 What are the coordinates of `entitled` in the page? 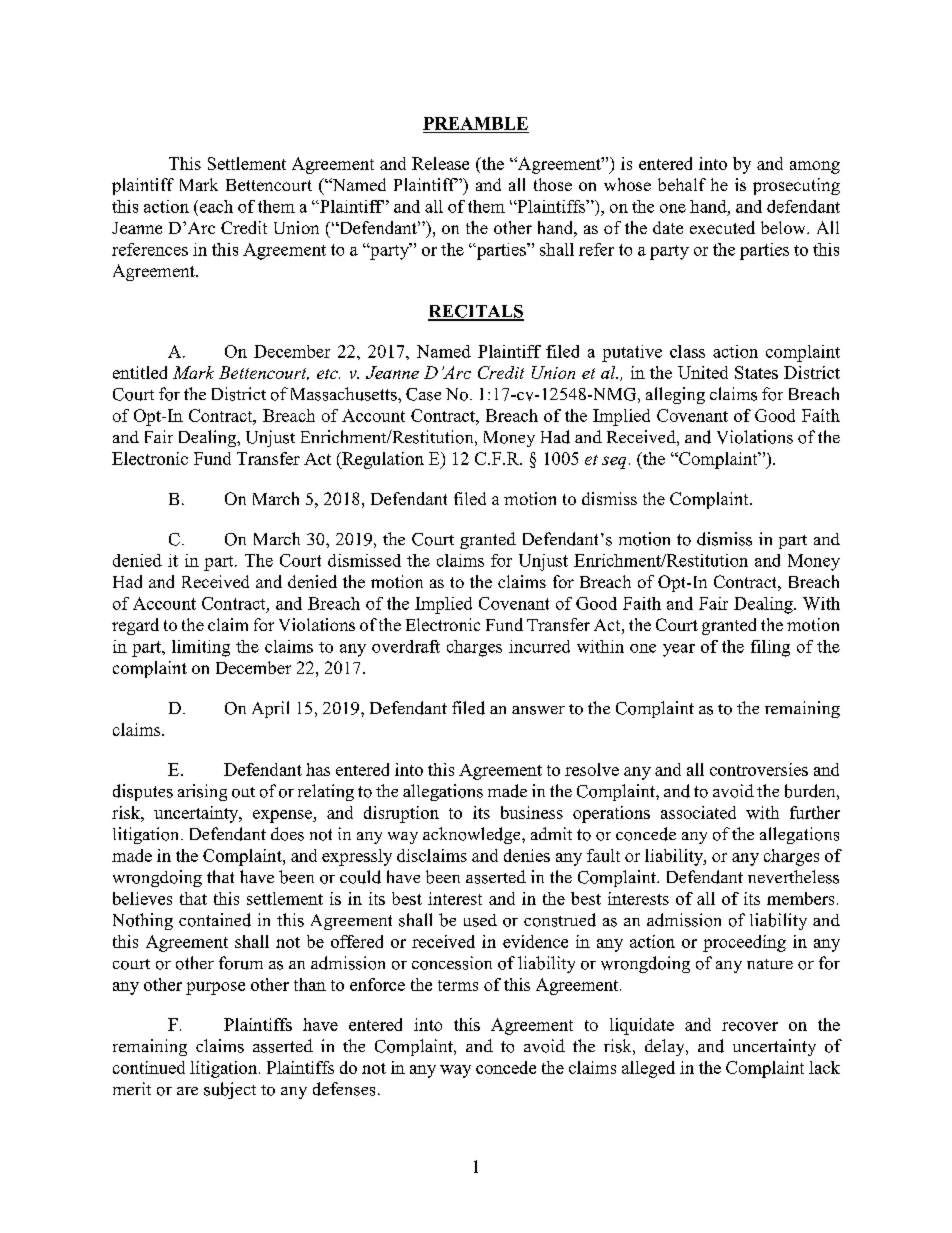 It's located at (140, 372).
